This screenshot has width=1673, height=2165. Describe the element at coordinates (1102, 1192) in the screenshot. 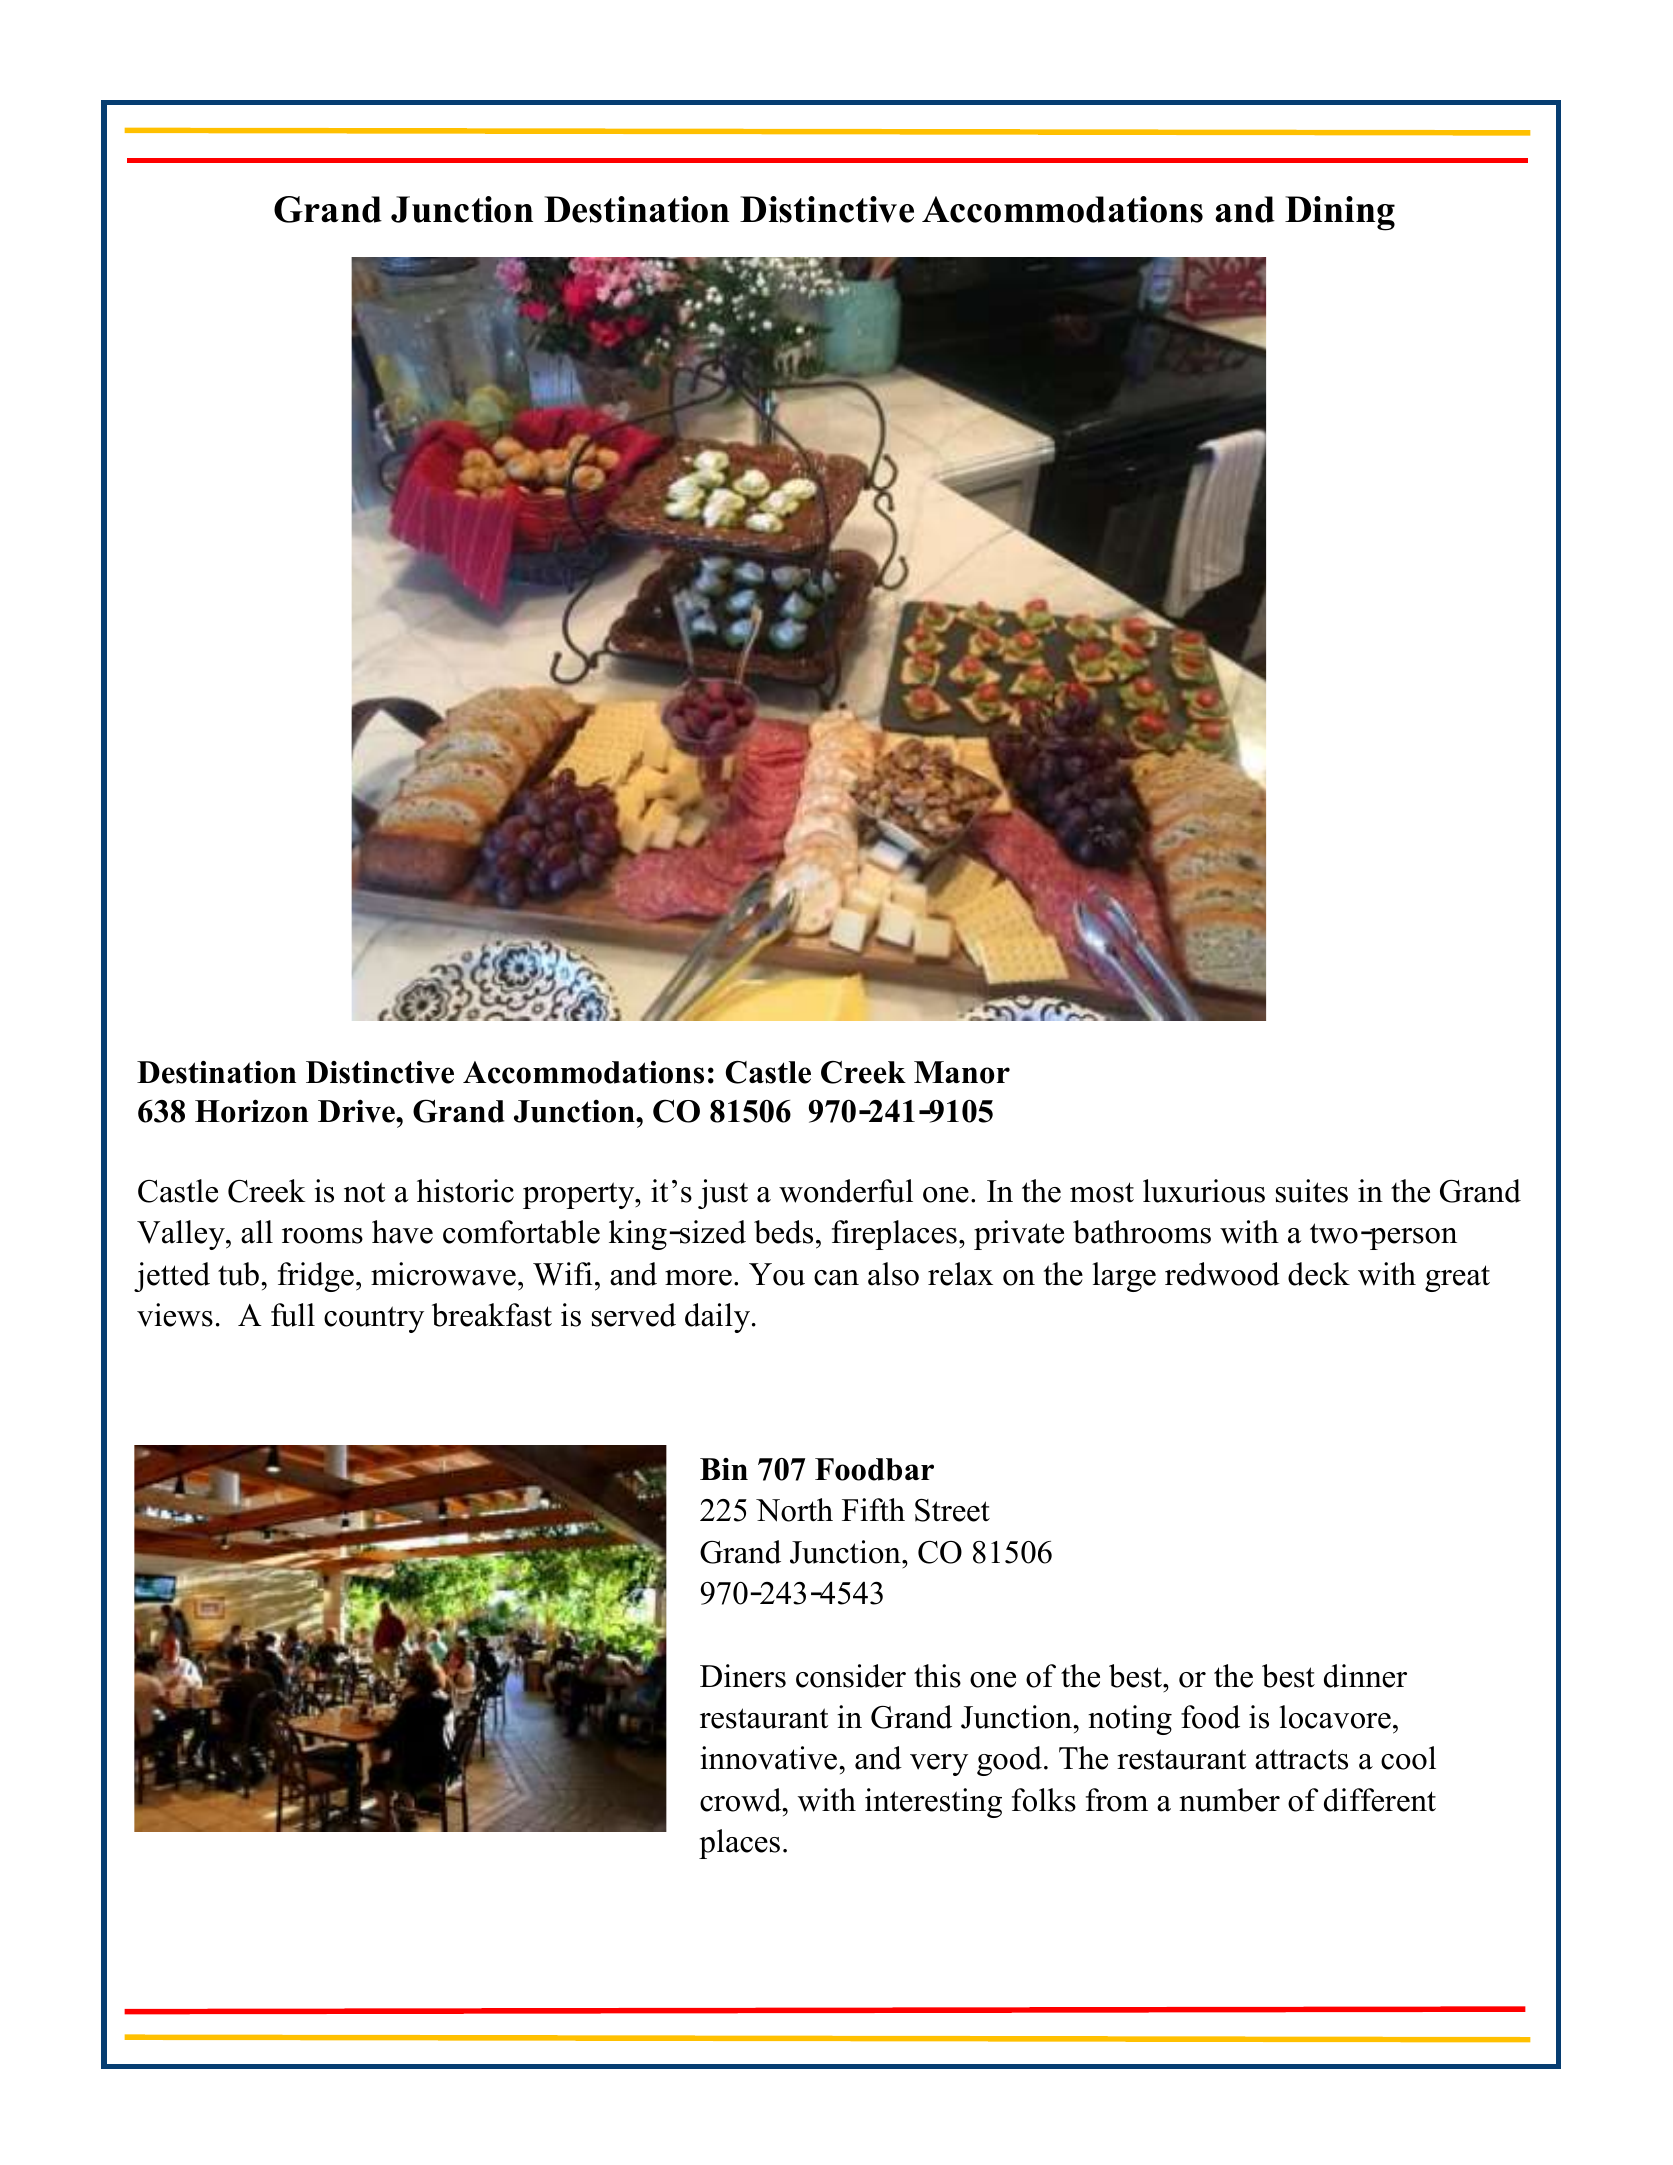

I see `most` at that location.
